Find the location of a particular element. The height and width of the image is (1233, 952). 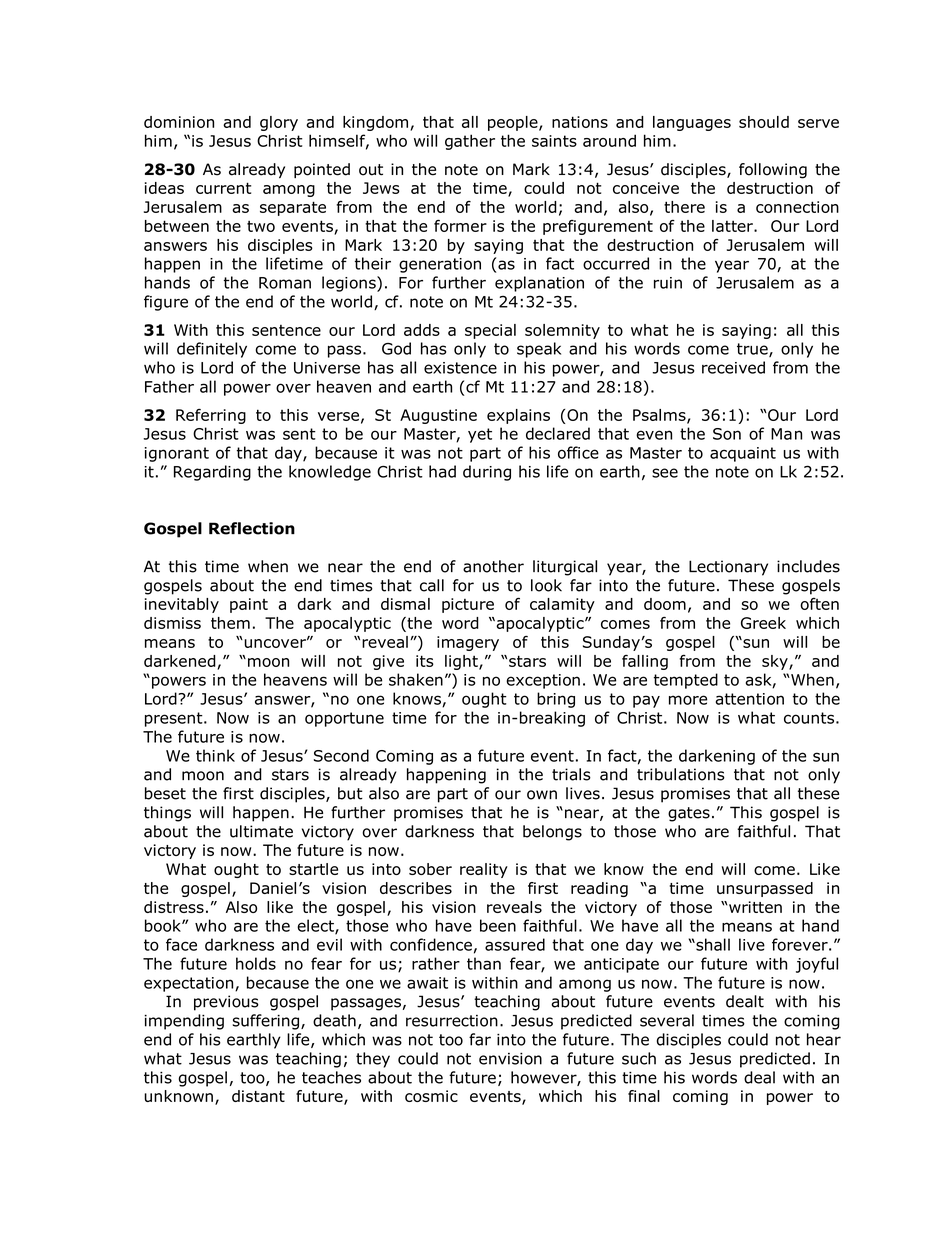

acquaint is located at coordinates (743, 454).
